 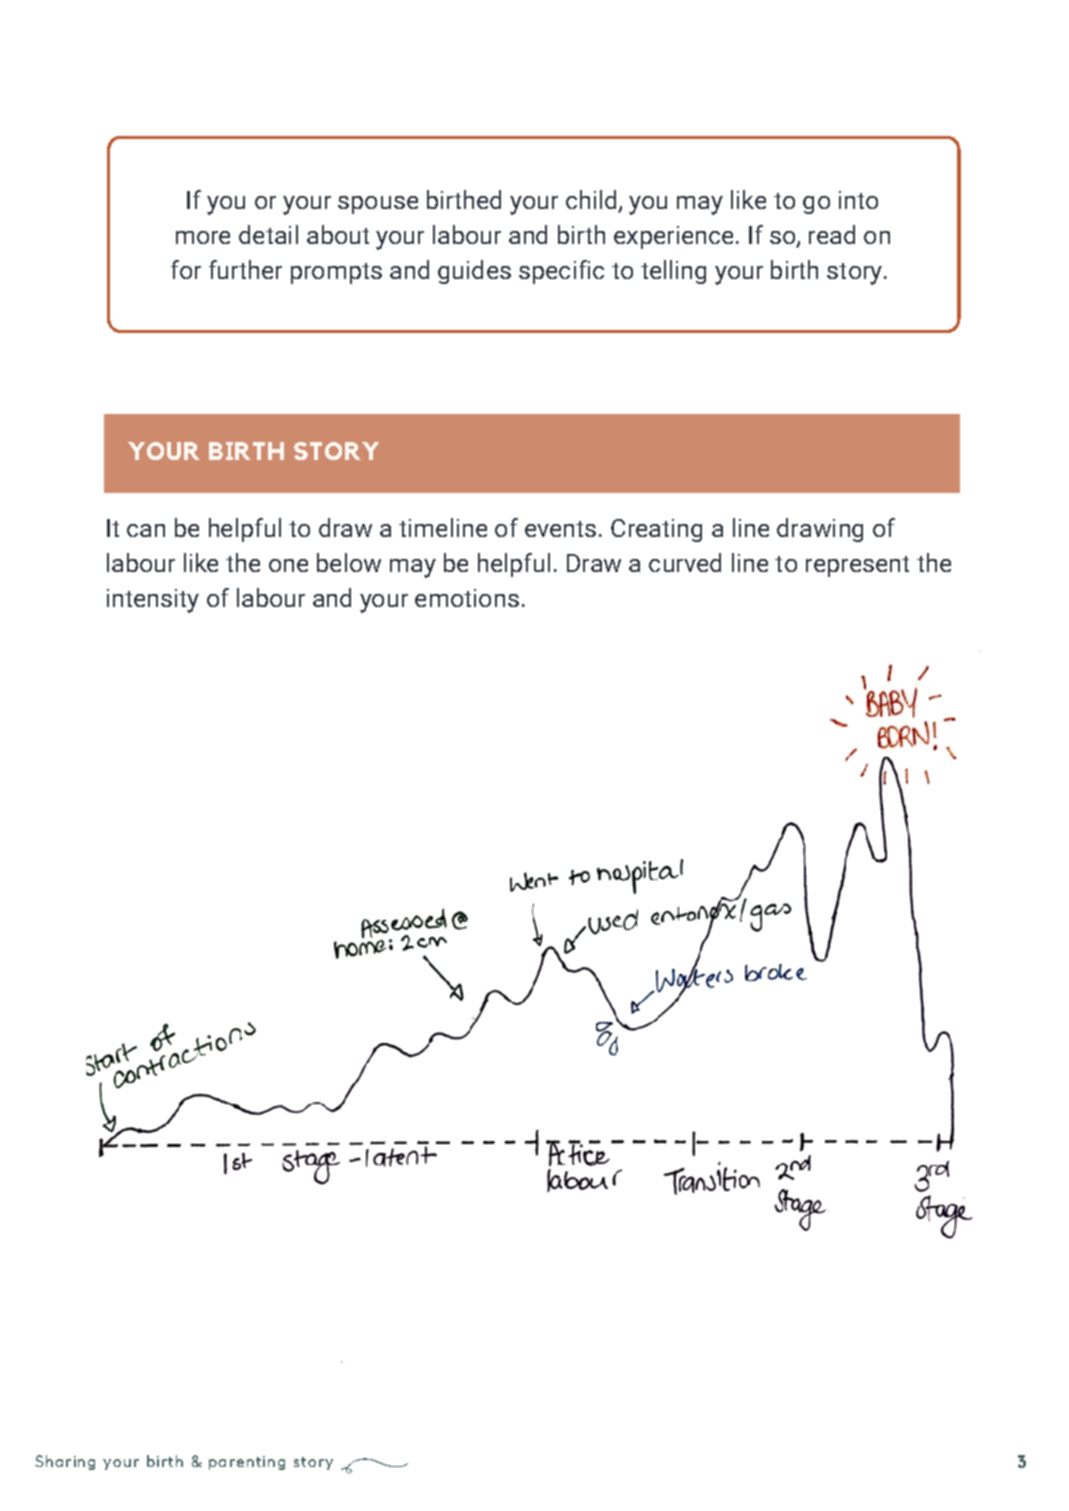 I want to click on more, so click(x=203, y=237).
